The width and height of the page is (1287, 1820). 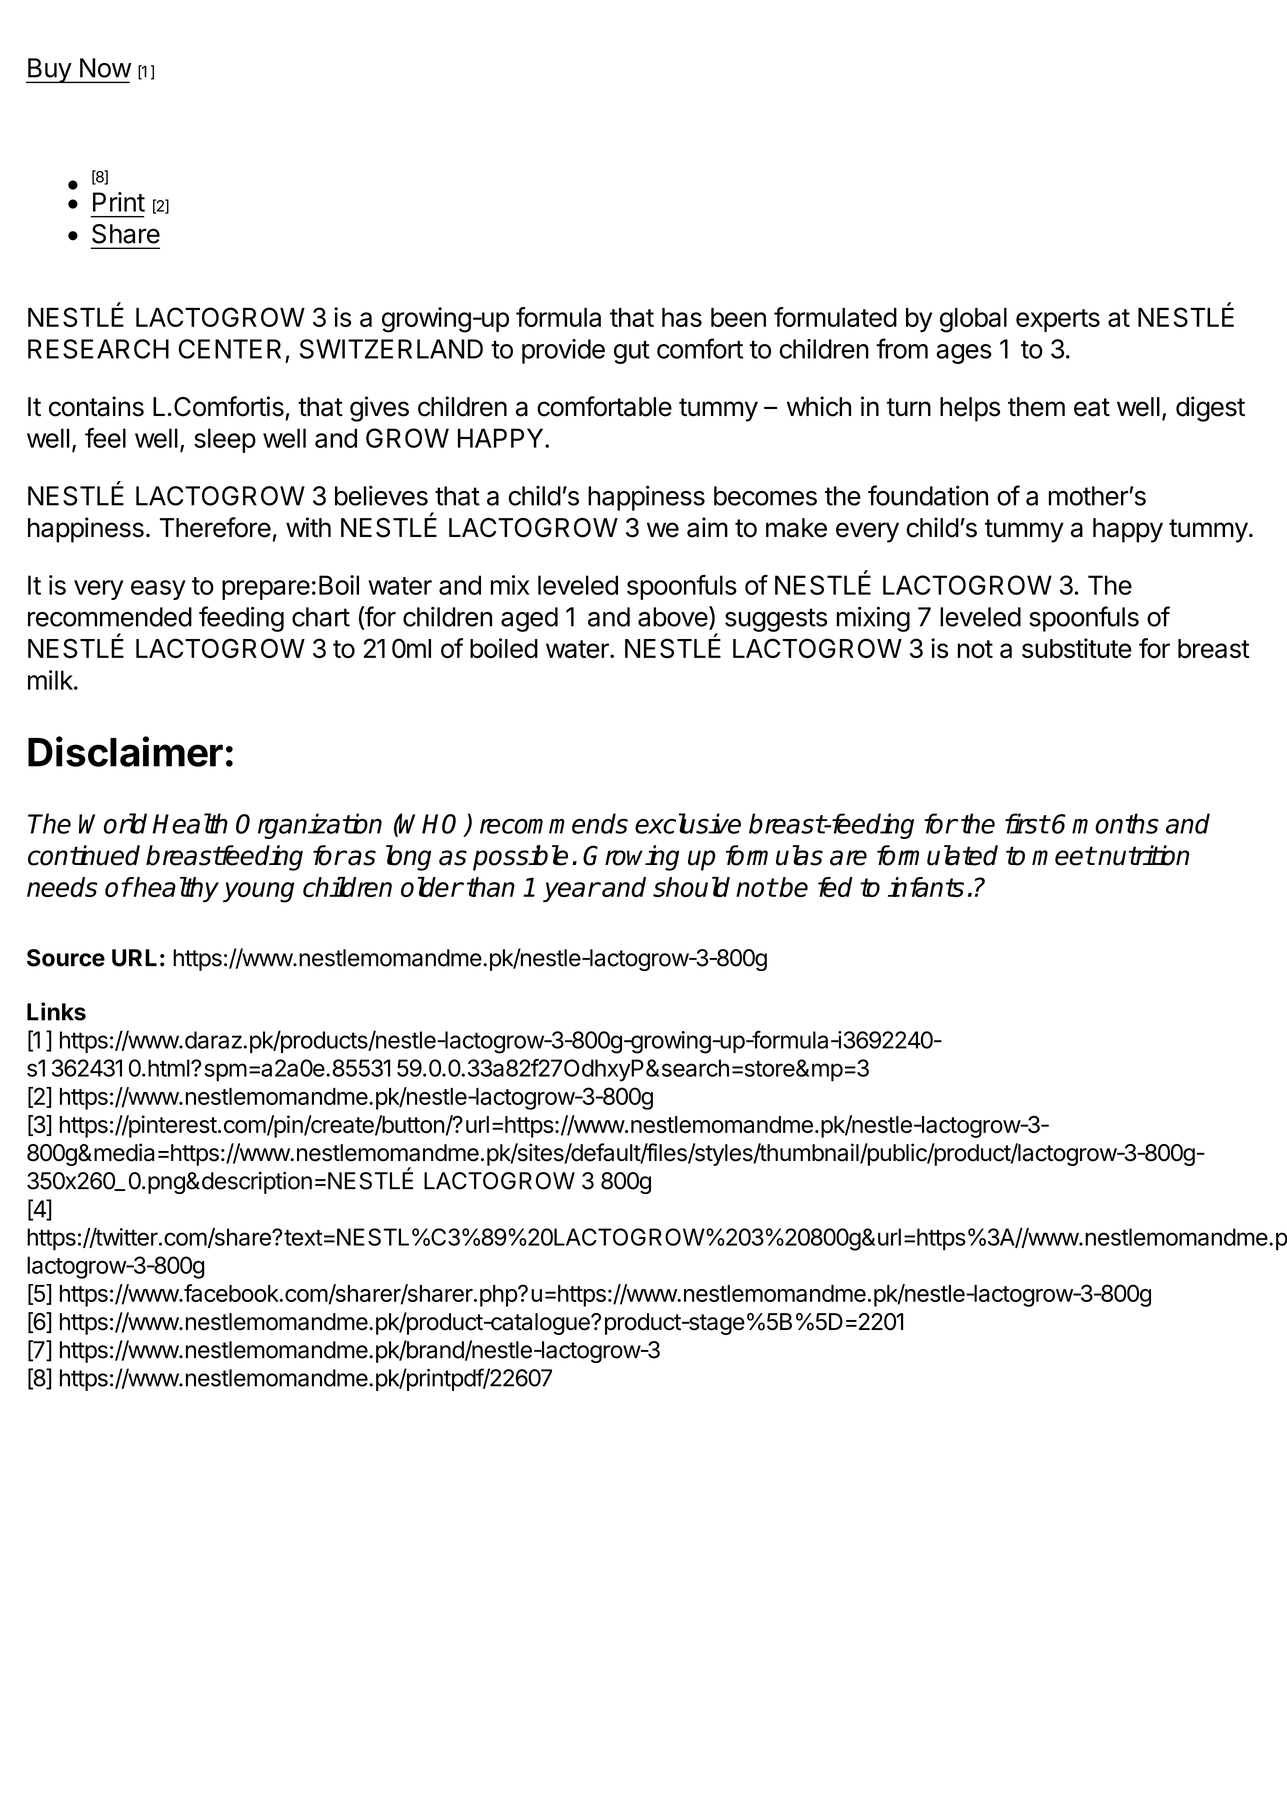 I want to click on Source, so click(x=66, y=958).
